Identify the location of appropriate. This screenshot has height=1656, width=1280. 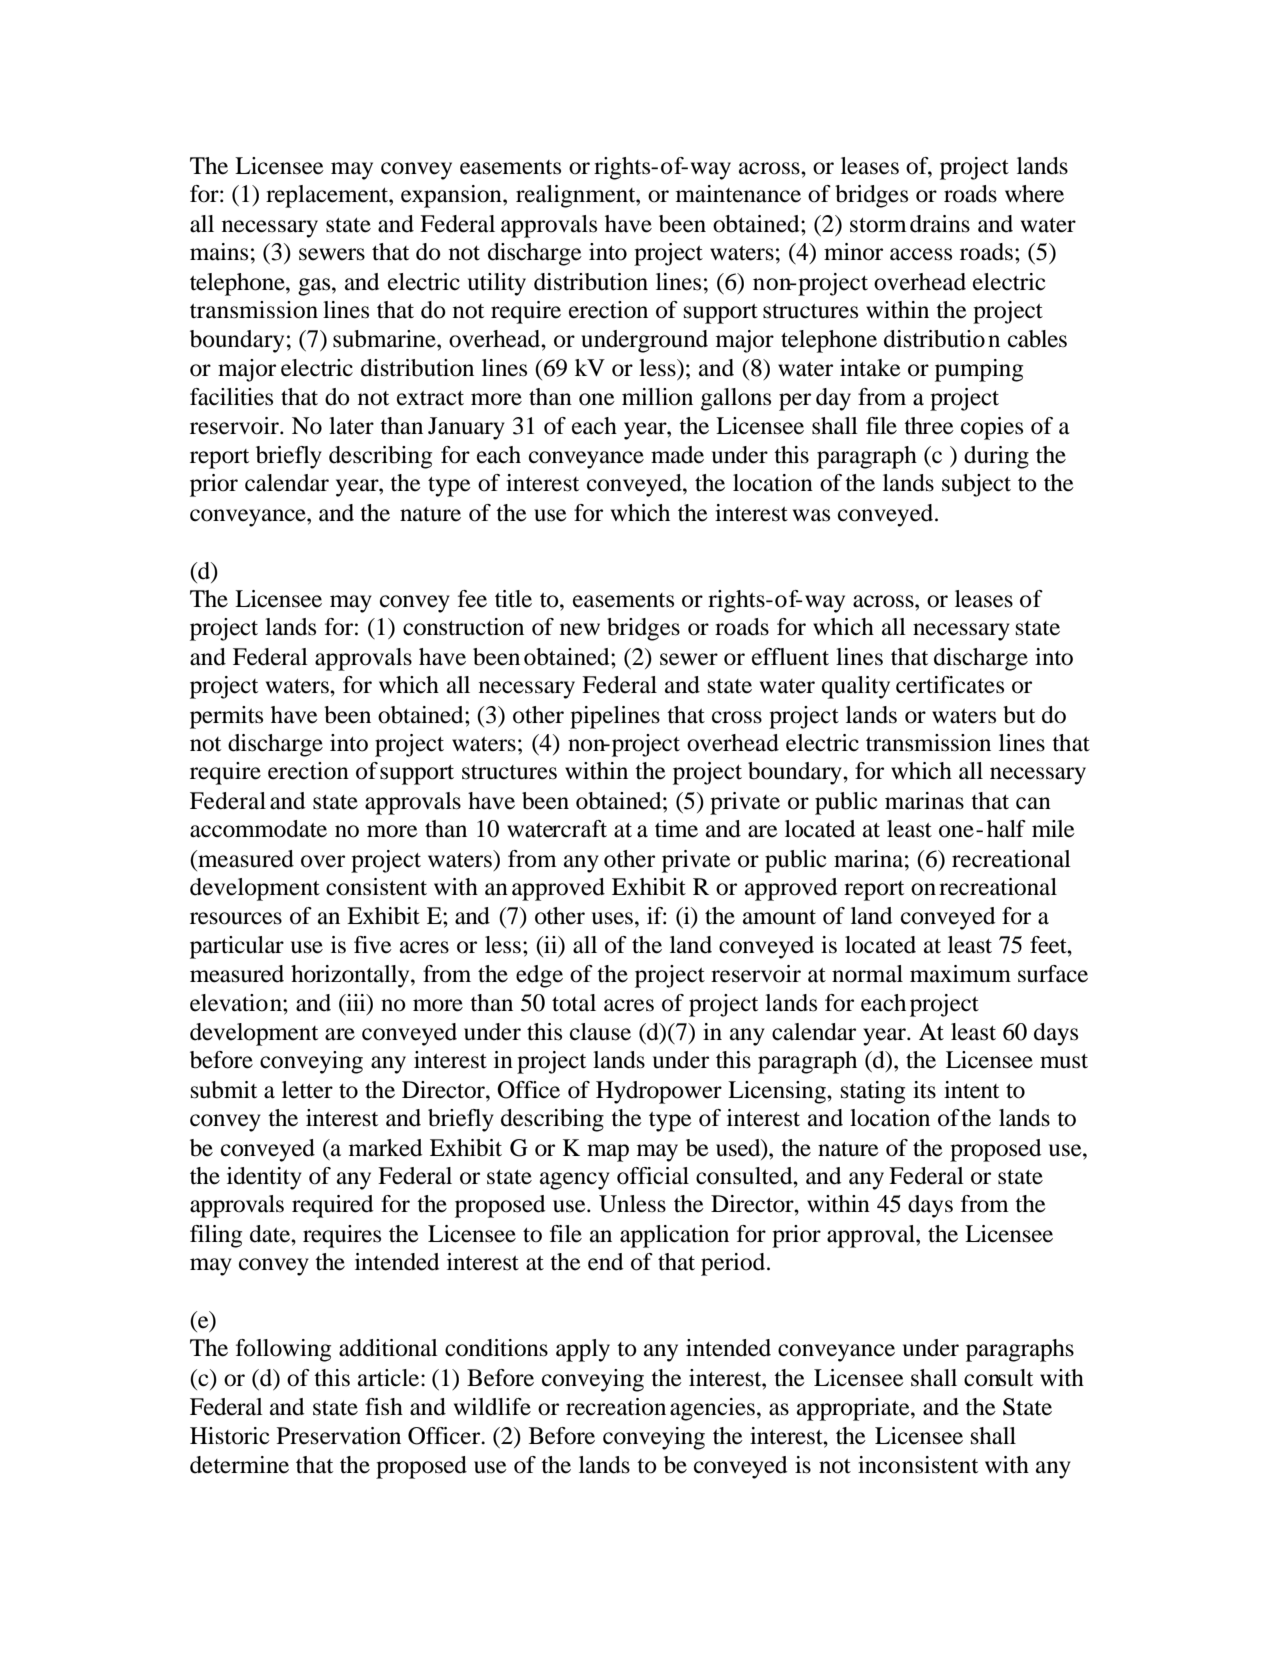
(854, 1409).
